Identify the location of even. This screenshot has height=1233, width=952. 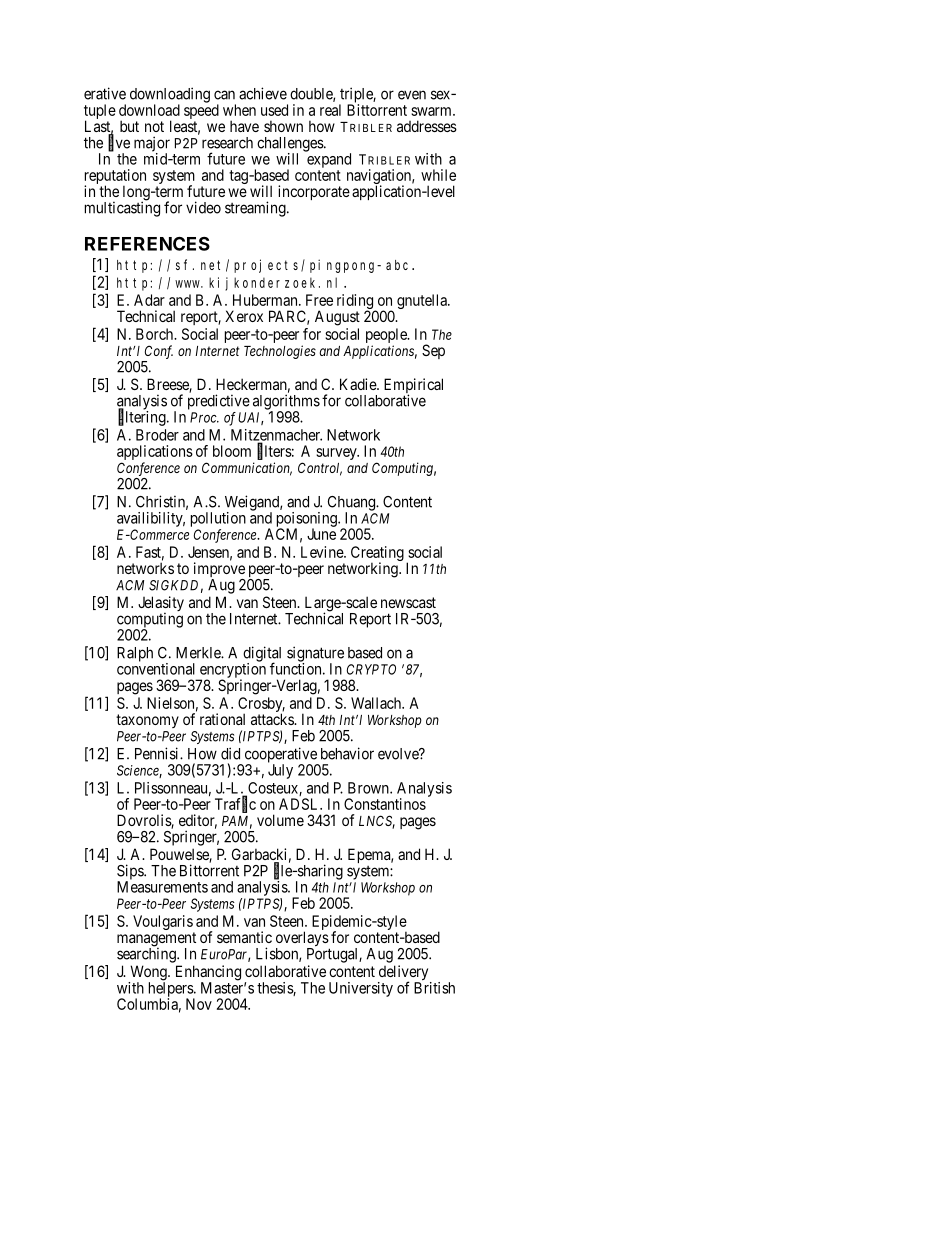
(412, 95).
